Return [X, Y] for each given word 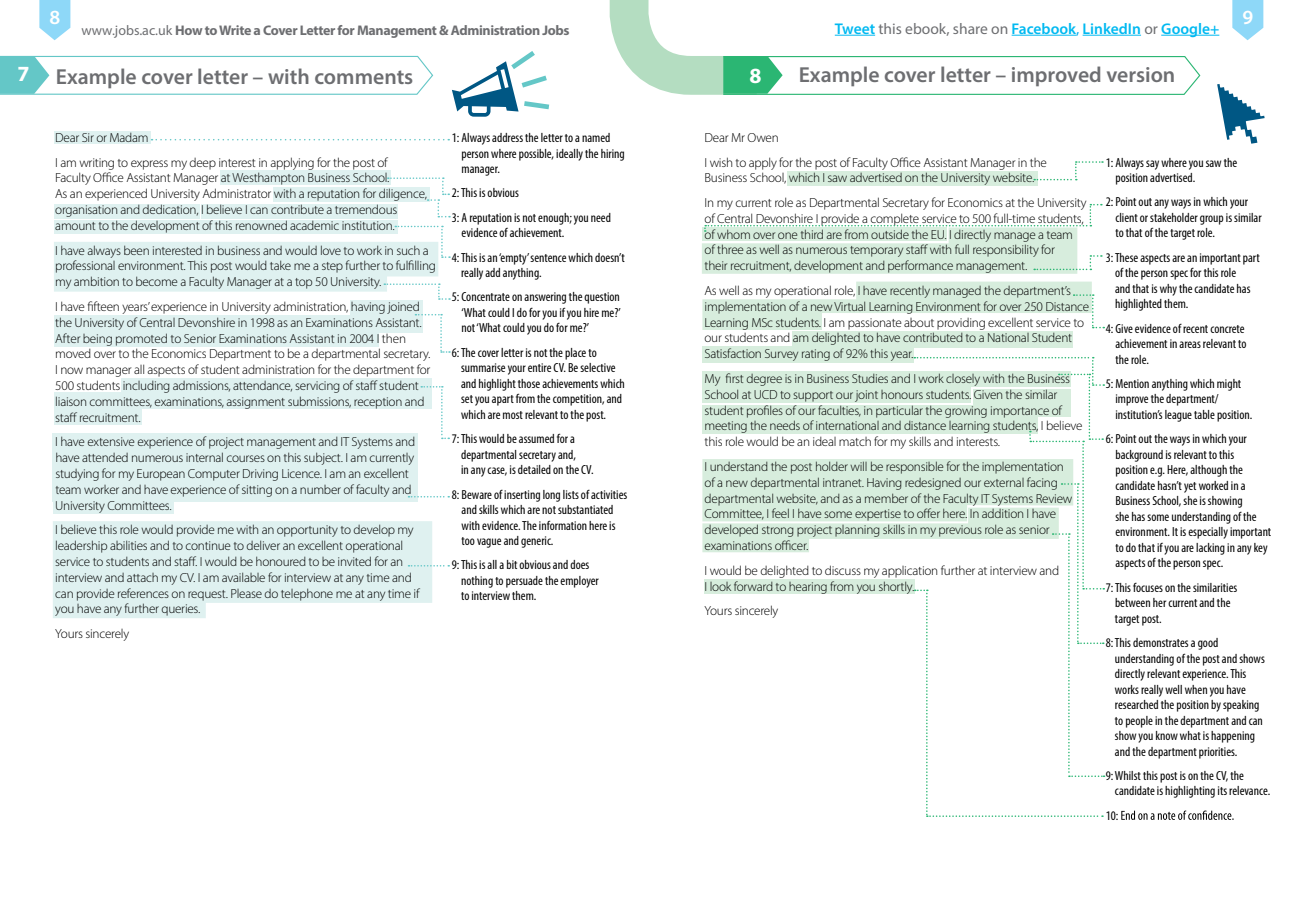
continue [208, 545]
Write [235, 30]
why [1168, 290]
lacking [1210, 549]
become [157, 281]
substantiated [585, 509]
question [601, 298]
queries [180, 610]
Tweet [855, 29]
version [1140, 74]
